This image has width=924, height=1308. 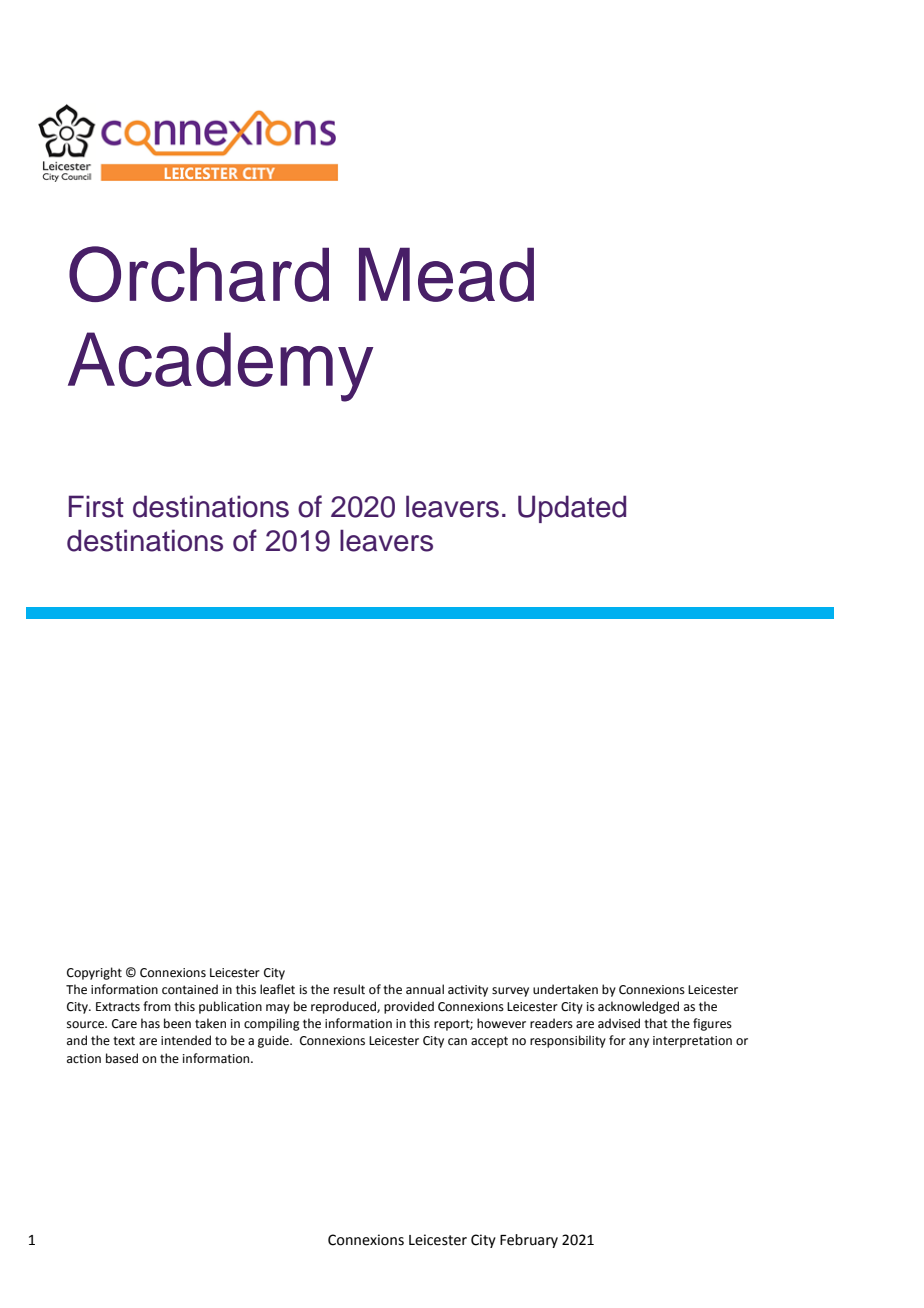 I want to click on Academy, so click(x=220, y=367).
